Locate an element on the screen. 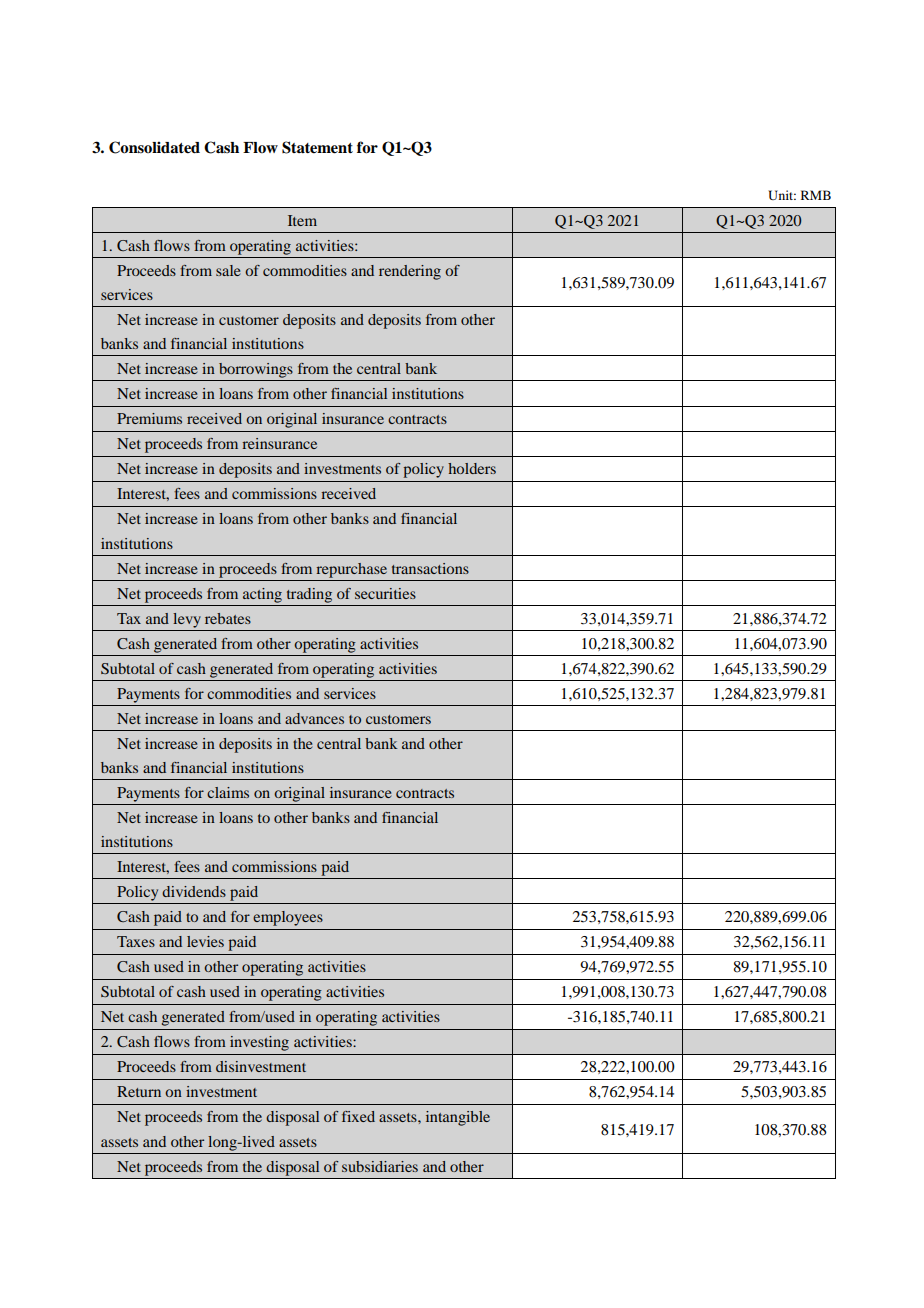 The image size is (924, 1308). Premiums is located at coordinates (149, 418).
